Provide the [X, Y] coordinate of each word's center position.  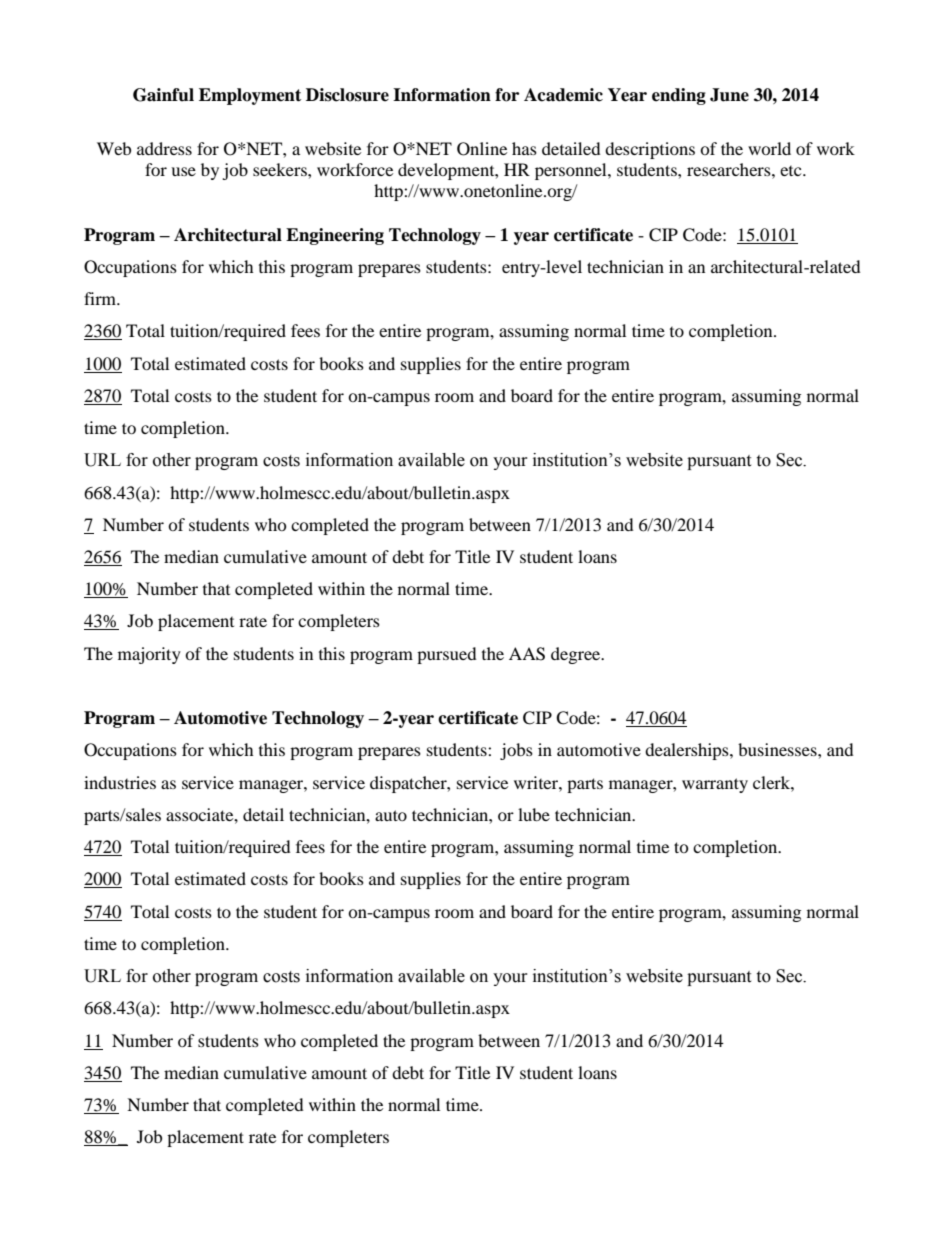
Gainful [163, 95]
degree [577, 655]
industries [120, 782]
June [729, 95]
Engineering [335, 236]
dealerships [688, 751]
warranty [715, 785]
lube [534, 814]
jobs [516, 751]
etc [792, 171]
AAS [527, 654]
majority [149, 655]
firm [101, 298]
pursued [447, 655]
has [524, 148]
